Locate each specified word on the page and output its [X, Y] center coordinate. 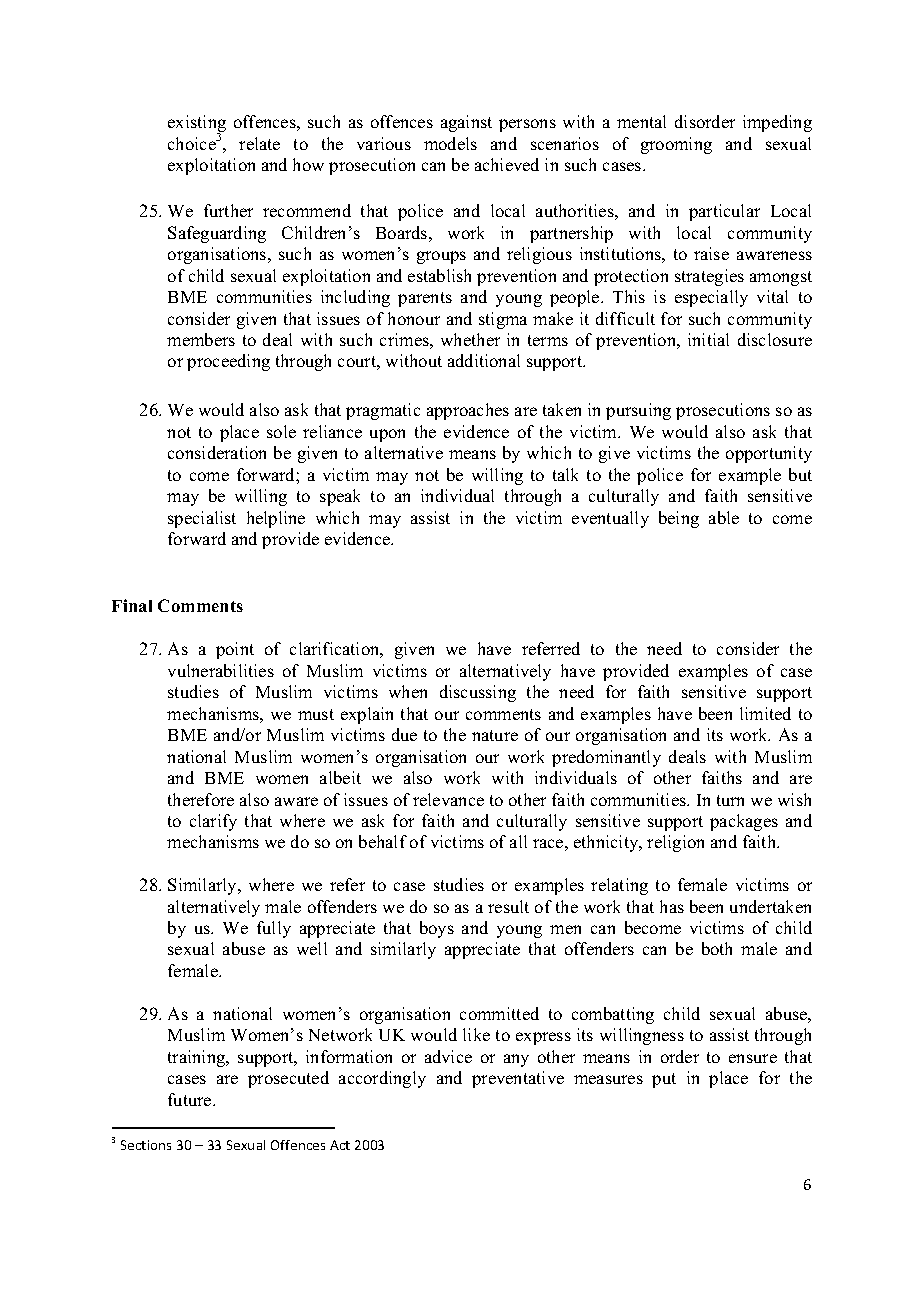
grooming [676, 145]
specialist [202, 519]
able [724, 517]
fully [274, 929]
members [201, 339]
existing [197, 125]
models [450, 143]
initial [708, 339]
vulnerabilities [221, 670]
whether [470, 339]
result [508, 906]
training [198, 1058]
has [672, 906]
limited [765, 713]
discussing [478, 693]
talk [565, 474]
